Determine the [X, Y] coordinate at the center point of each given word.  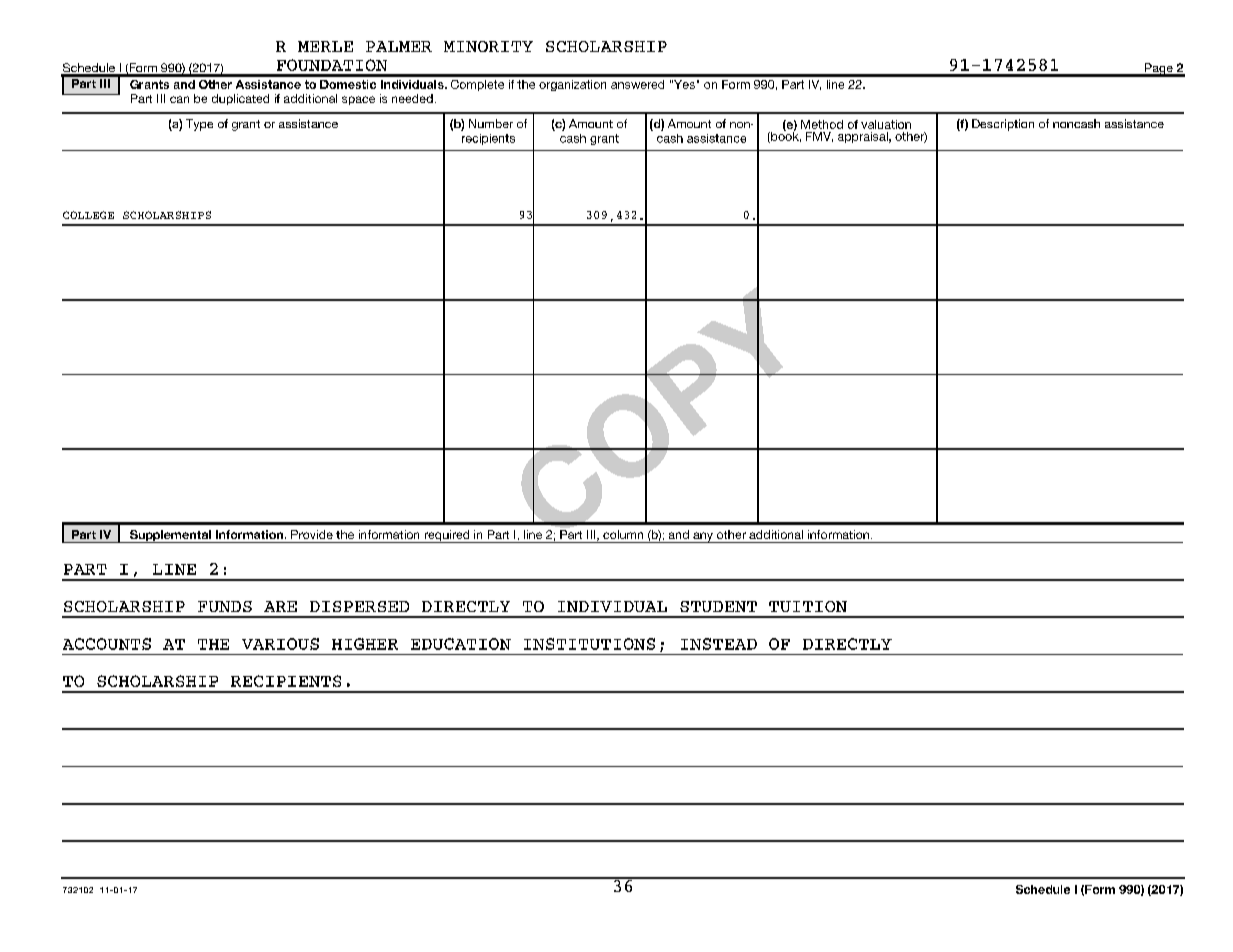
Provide [312, 534]
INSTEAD [719, 644]
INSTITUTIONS [589, 644]
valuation [886, 124]
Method [822, 124]
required [447, 536]
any [703, 537]
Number [491, 123]
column [623, 534]
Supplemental [170, 536]
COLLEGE [88, 215]
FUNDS [225, 606]
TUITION [808, 606]
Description [1003, 125]
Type [199, 125]
